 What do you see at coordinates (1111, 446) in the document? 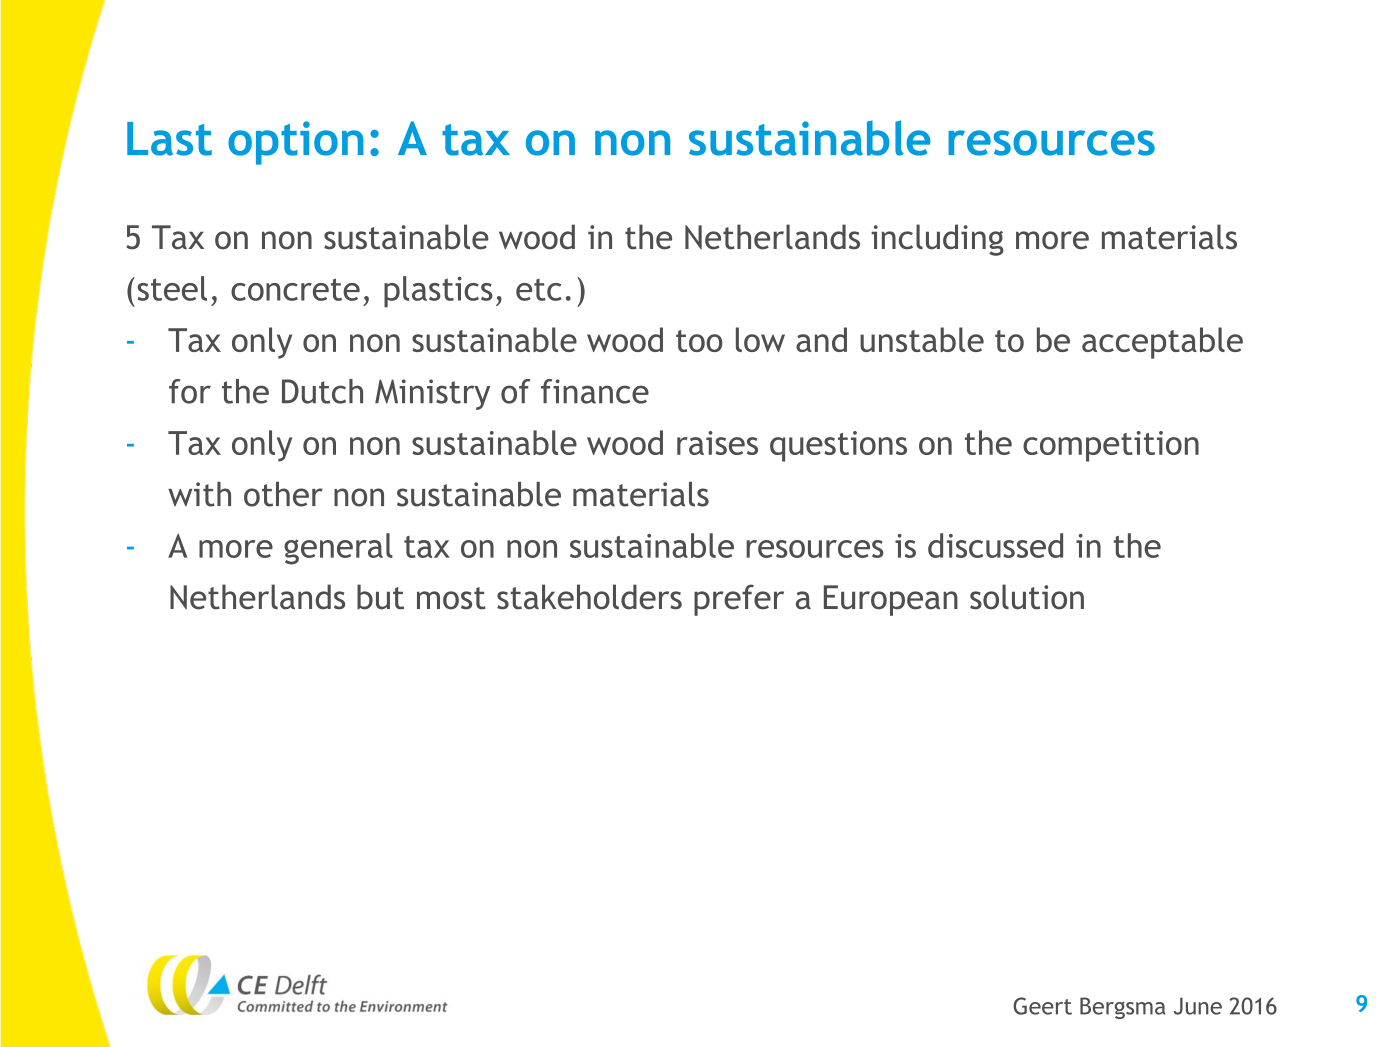
I see `competition` at bounding box center [1111, 446].
